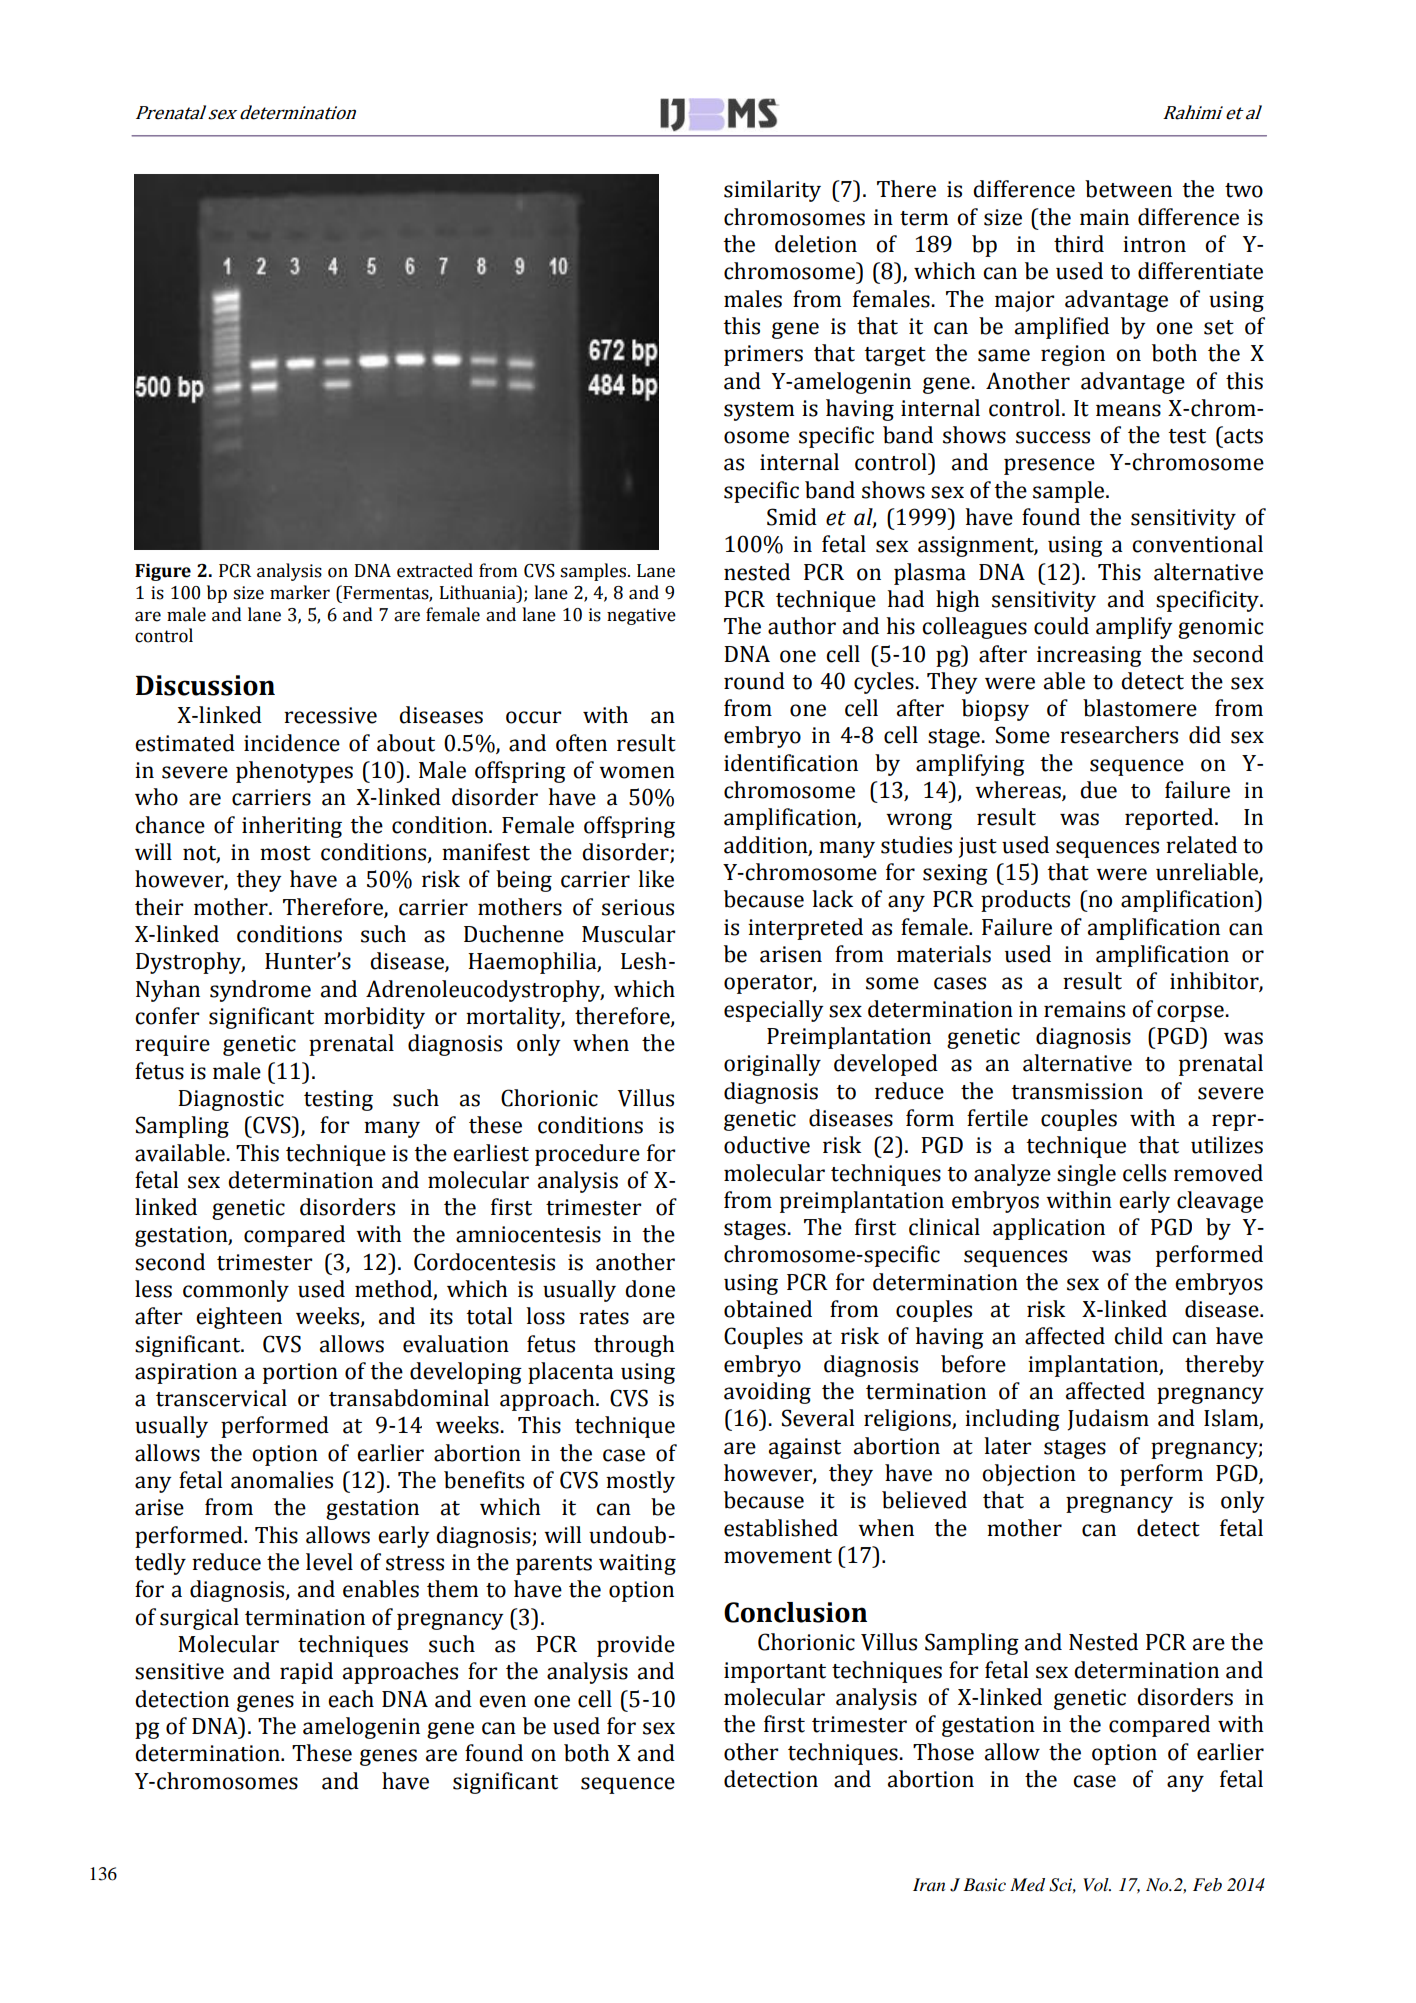  What do you see at coordinates (641, 616) in the image?
I see `negative` at bounding box center [641, 616].
